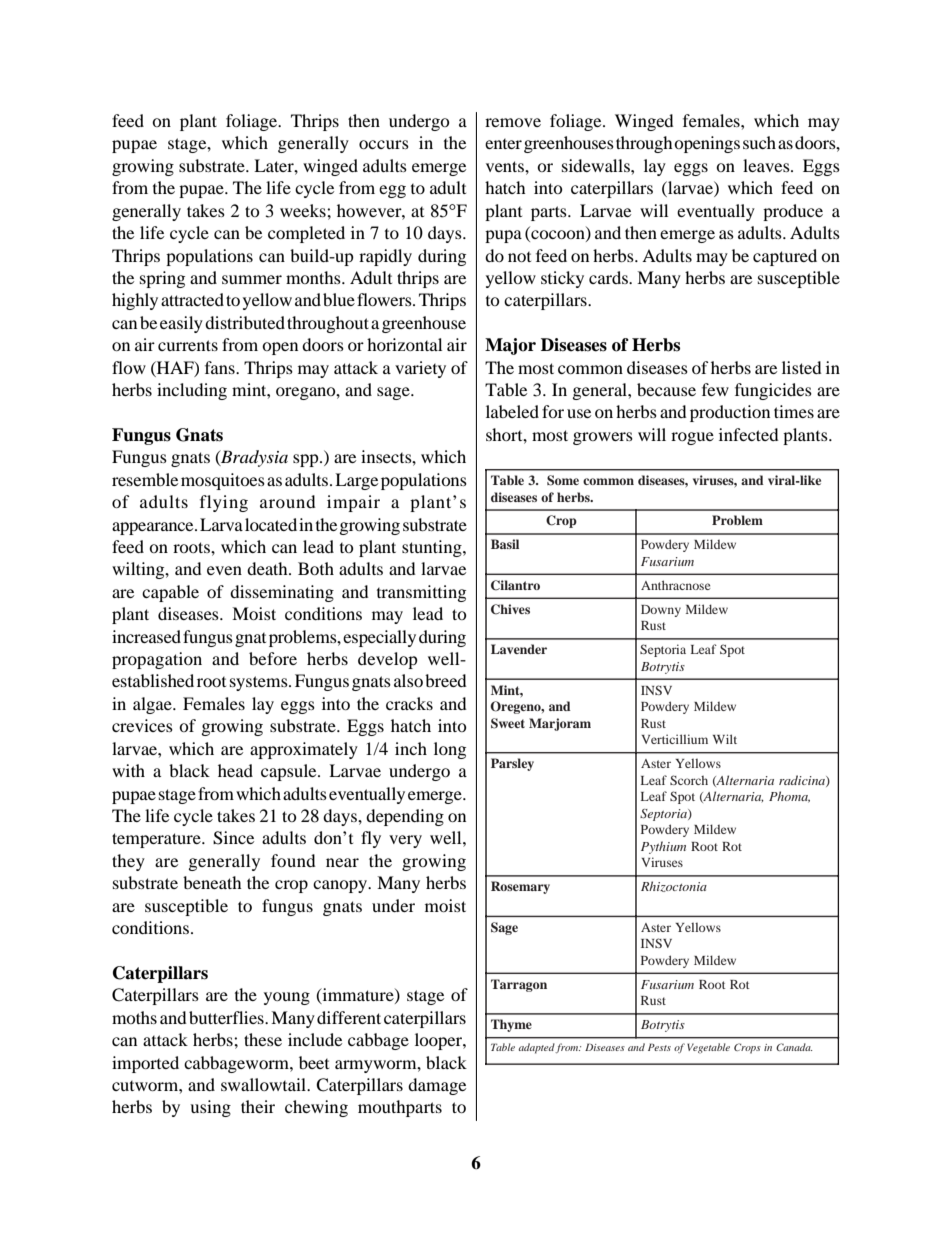  Describe the element at coordinates (503, 144) in the image. I see `enter` at that location.
